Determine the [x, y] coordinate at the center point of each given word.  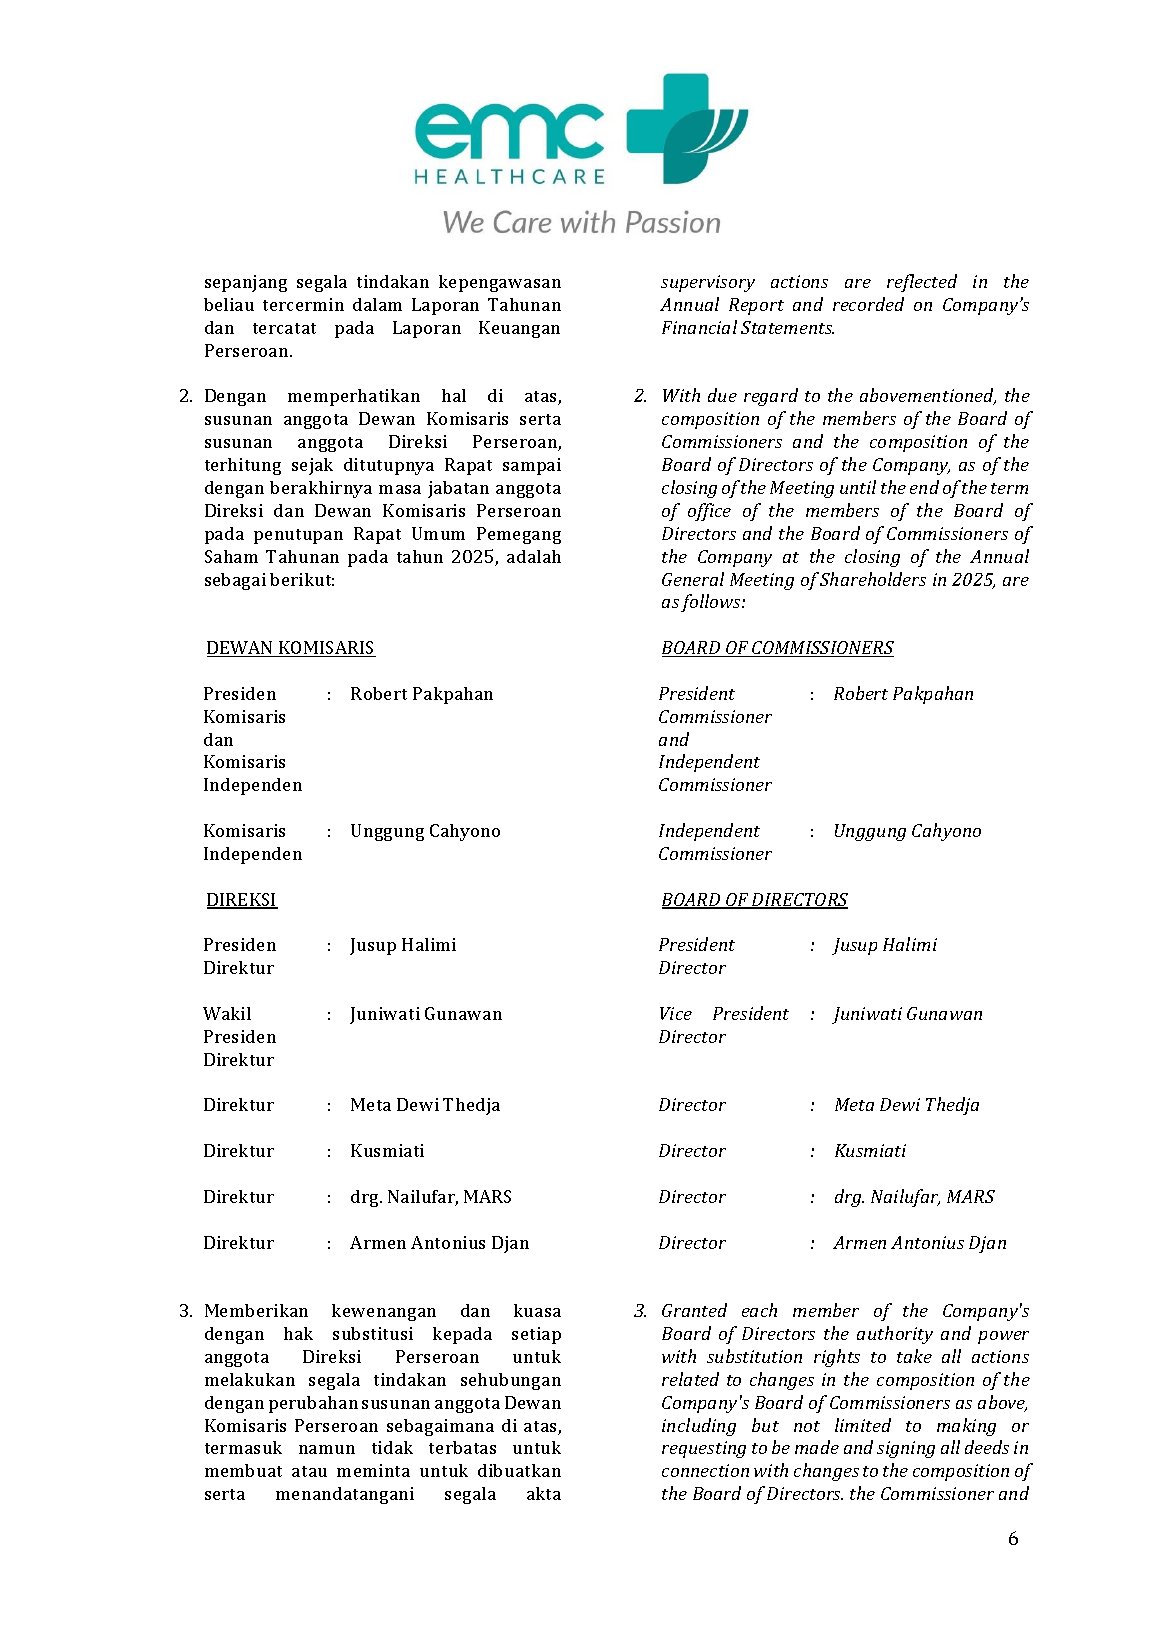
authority [895, 1335]
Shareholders [873, 579]
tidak [392, 1447]
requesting [704, 1449]
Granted [694, 1310]
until [858, 487]
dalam [377, 304]
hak [298, 1333]
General [693, 579]
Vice [676, 1013]
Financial [699, 327]
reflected [922, 283]
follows [712, 603]
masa [400, 489]
